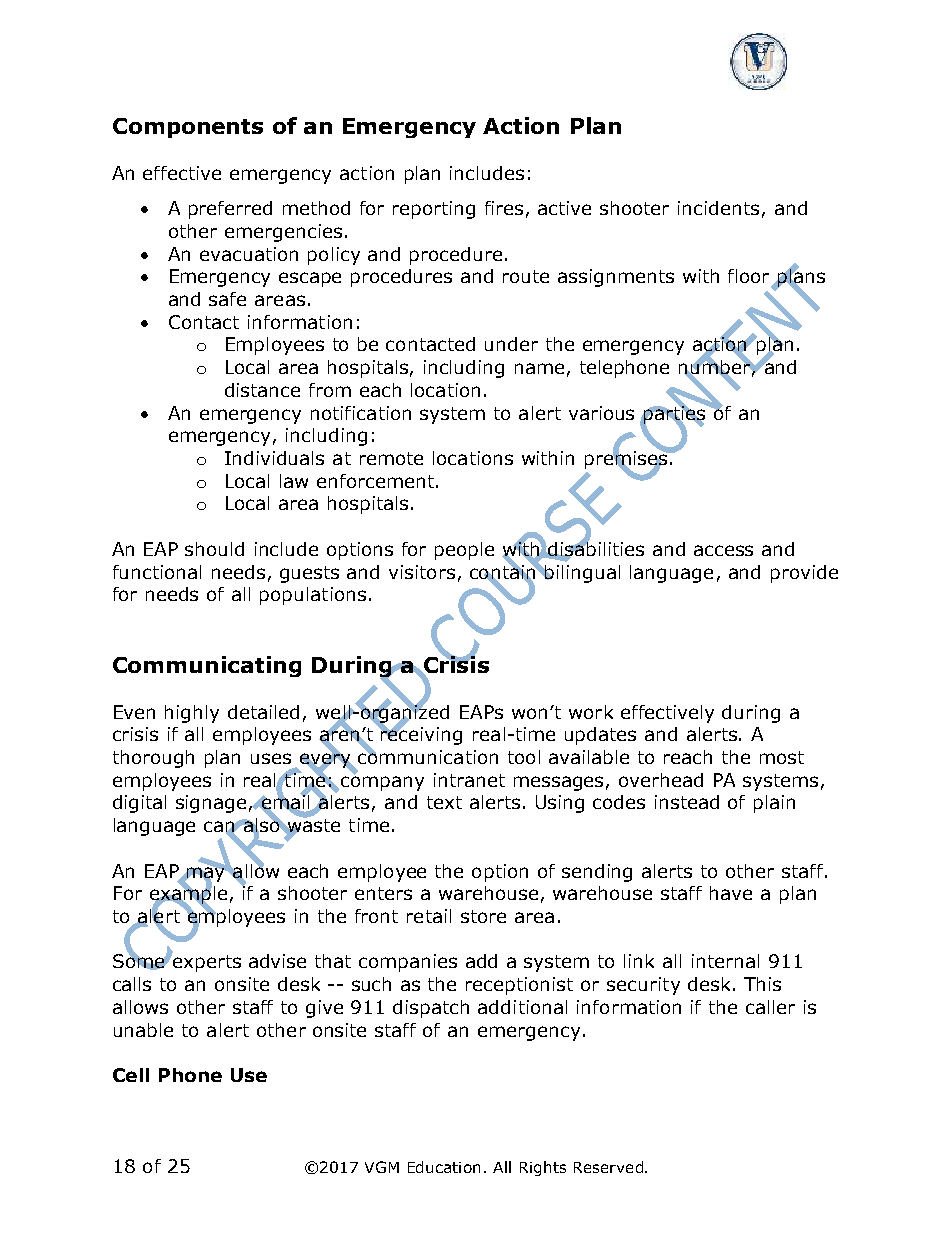 The image size is (952, 1233). What do you see at coordinates (131, 1075) in the image?
I see `Cell` at bounding box center [131, 1075].
